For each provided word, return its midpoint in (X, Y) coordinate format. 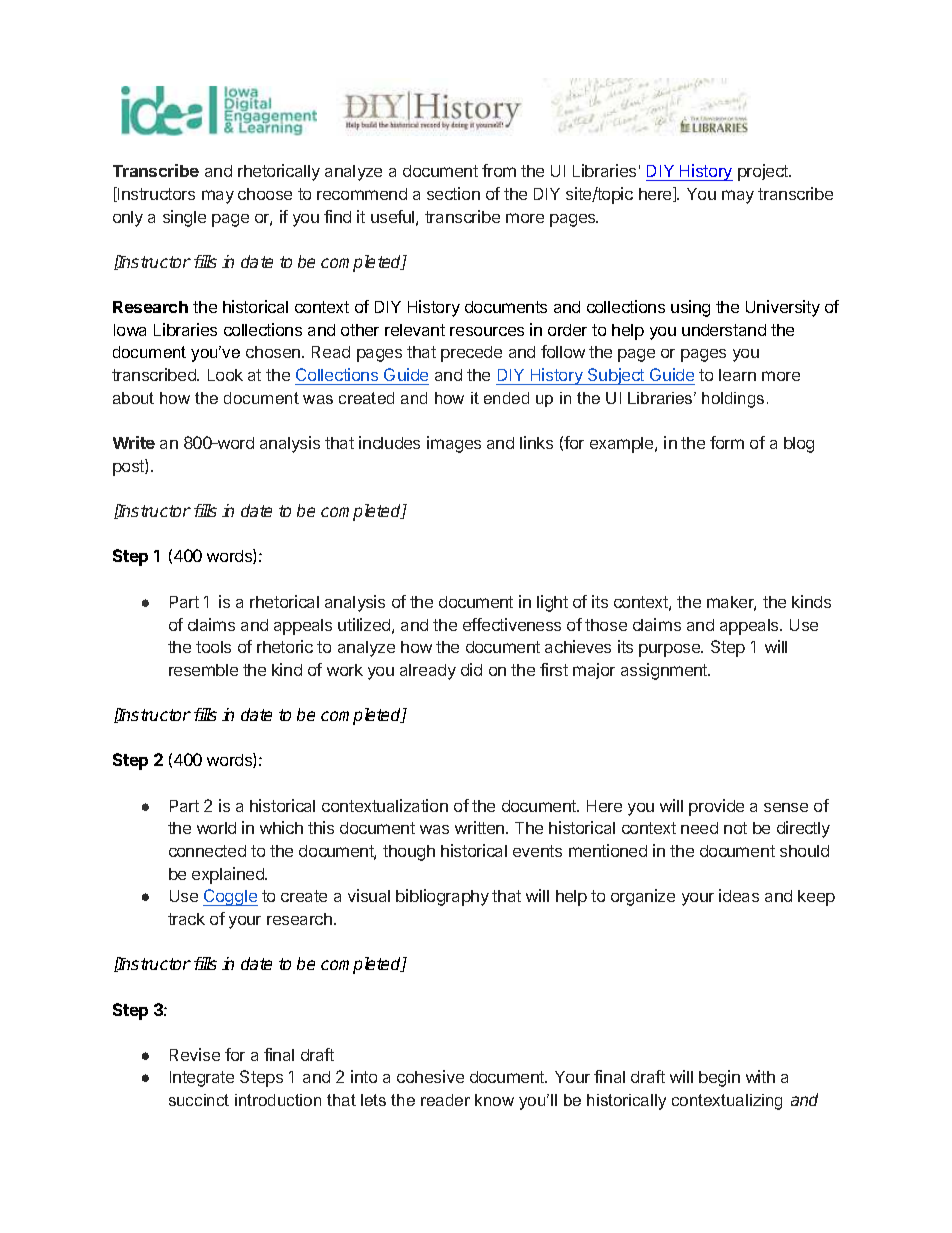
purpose (671, 650)
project (764, 172)
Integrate (202, 1079)
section (453, 193)
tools (213, 647)
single (184, 218)
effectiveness (512, 624)
